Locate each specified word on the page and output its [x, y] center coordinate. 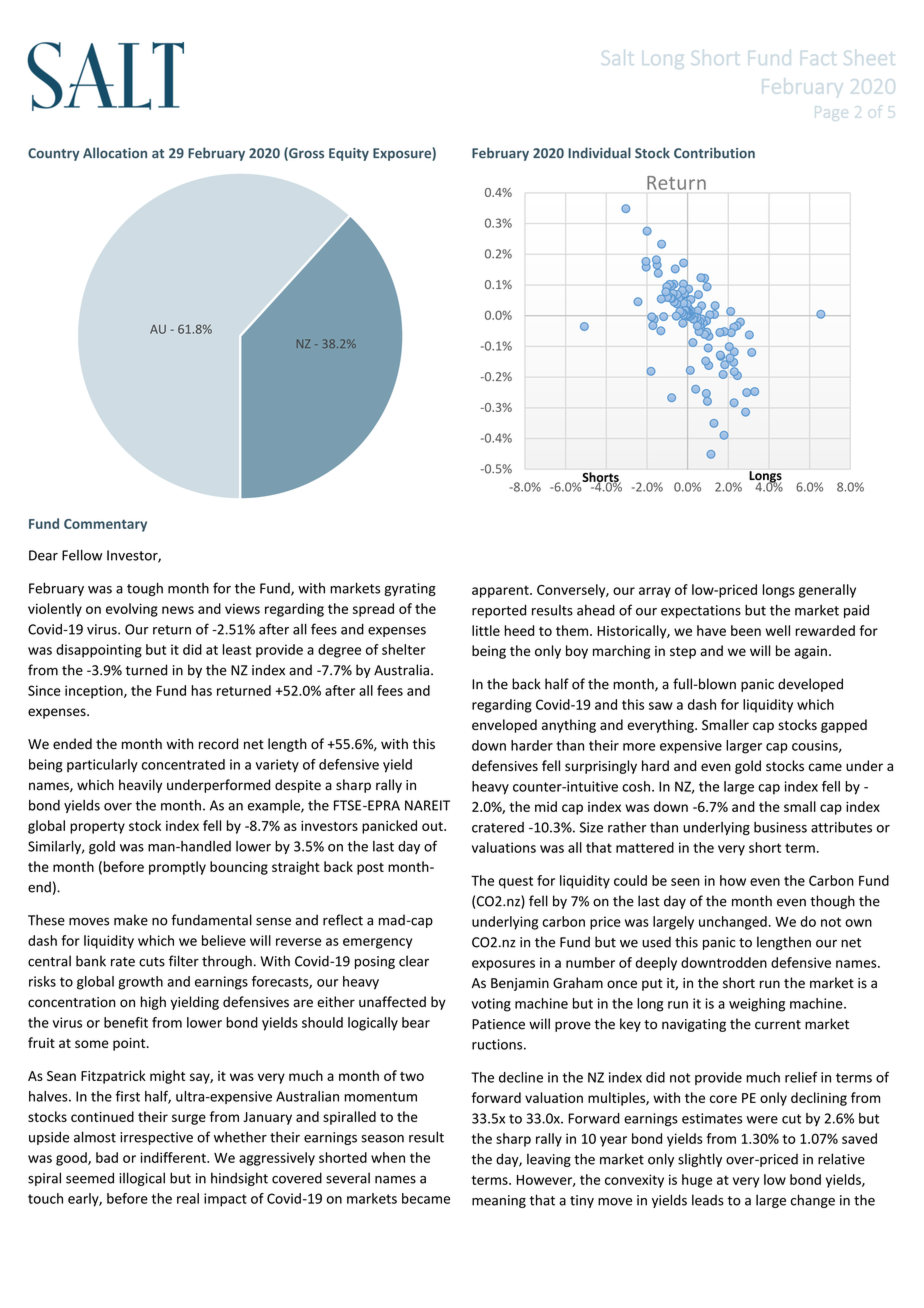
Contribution [714, 153]
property [97, 828]
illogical [142, 1179]
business [780, 827]
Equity [349, 154]
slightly [700, 1160]
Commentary [105, 525]
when [388, 1157]
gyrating [410, 589]
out [433, 826]
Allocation [115, 153]
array [655, 592]
